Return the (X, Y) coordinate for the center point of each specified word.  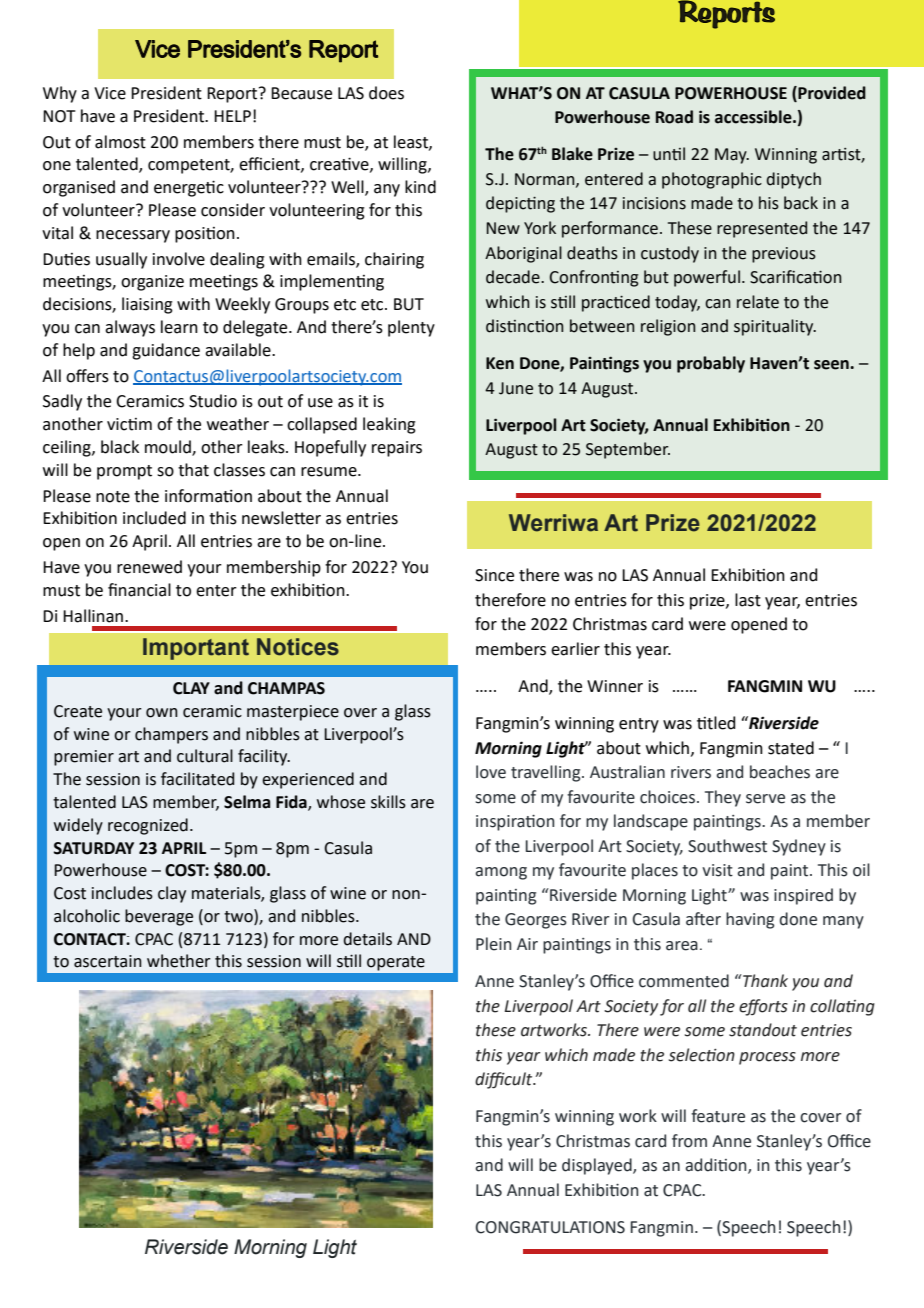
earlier (575, 649)
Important (196, 649)
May (732, 156)
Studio (213, 401)
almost (120, 142)
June (516, 388)
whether (179, 961)
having (750, 920)
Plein (493, 944)
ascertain (108, 961)
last (748, 600)
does (386, 93)
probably (711, 364)
